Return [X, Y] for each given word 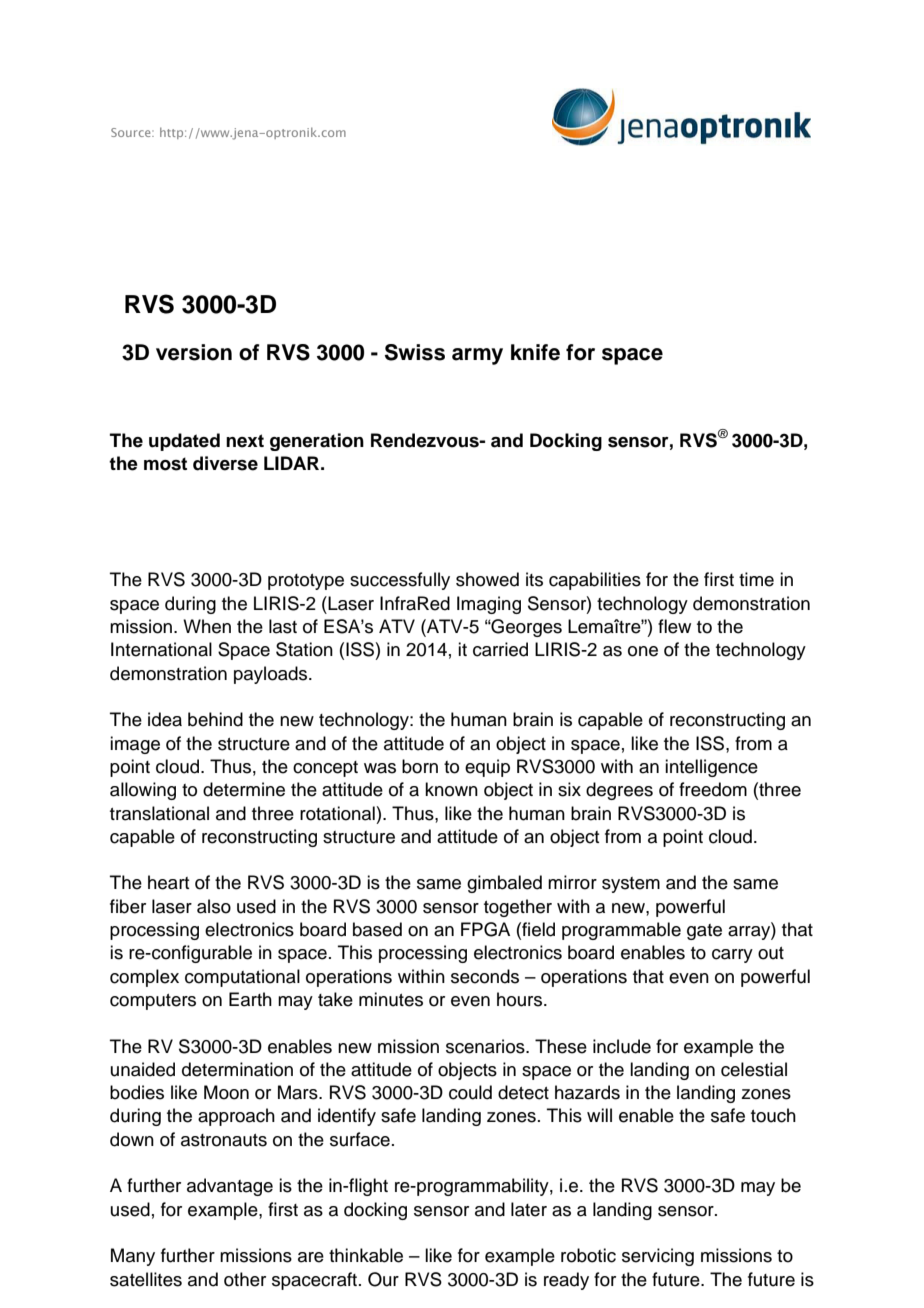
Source [132, 132]
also [214, 906]
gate [704, 932]
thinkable [366, 1255]
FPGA [485, 929]
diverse [225, 463]
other [245, 1279]
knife [535, 352]
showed [487, 579]
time [756, 579]
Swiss [415, 352]
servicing [658, 1257]
